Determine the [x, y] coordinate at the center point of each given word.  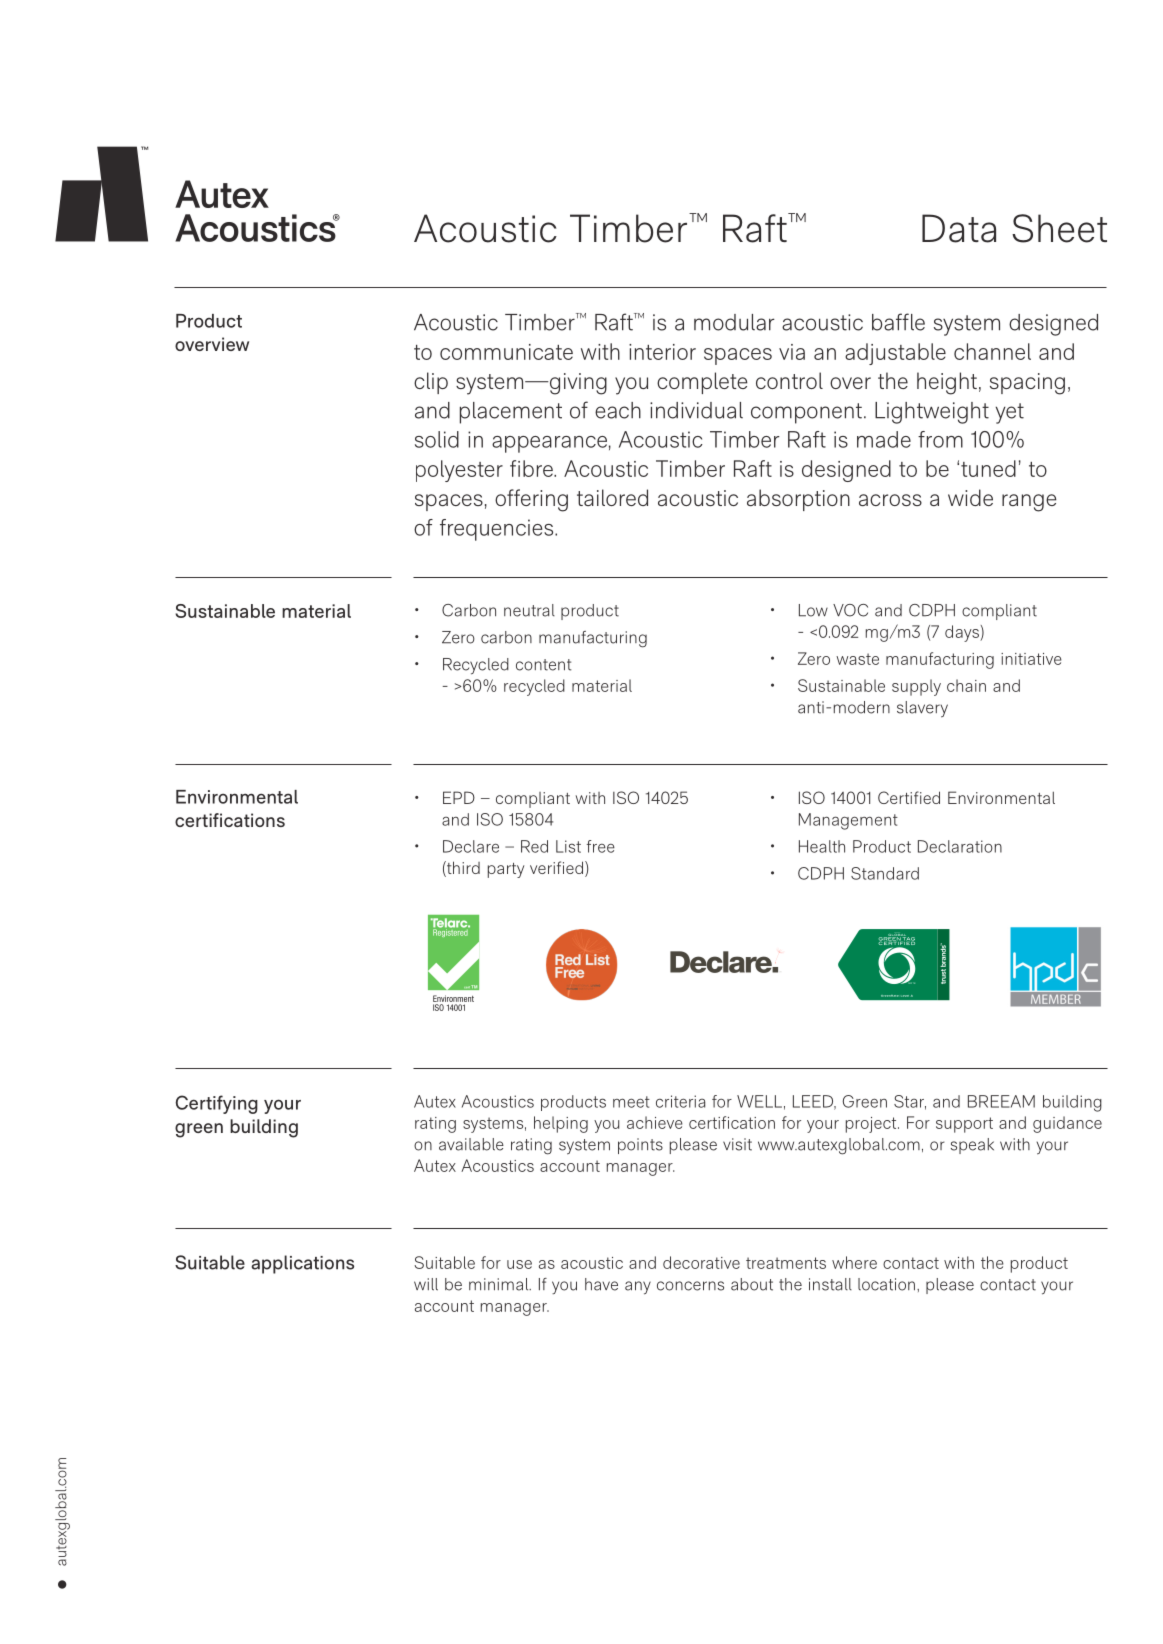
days [963, 633]
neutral [529, 610]
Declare [471, 846]
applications [302, 1264]
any [638, 1288]
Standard [885, 873]
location [886, 1284]
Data [959, 228]
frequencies [498, 530]
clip [431, 383]
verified [556, 867]
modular [734, 322]
